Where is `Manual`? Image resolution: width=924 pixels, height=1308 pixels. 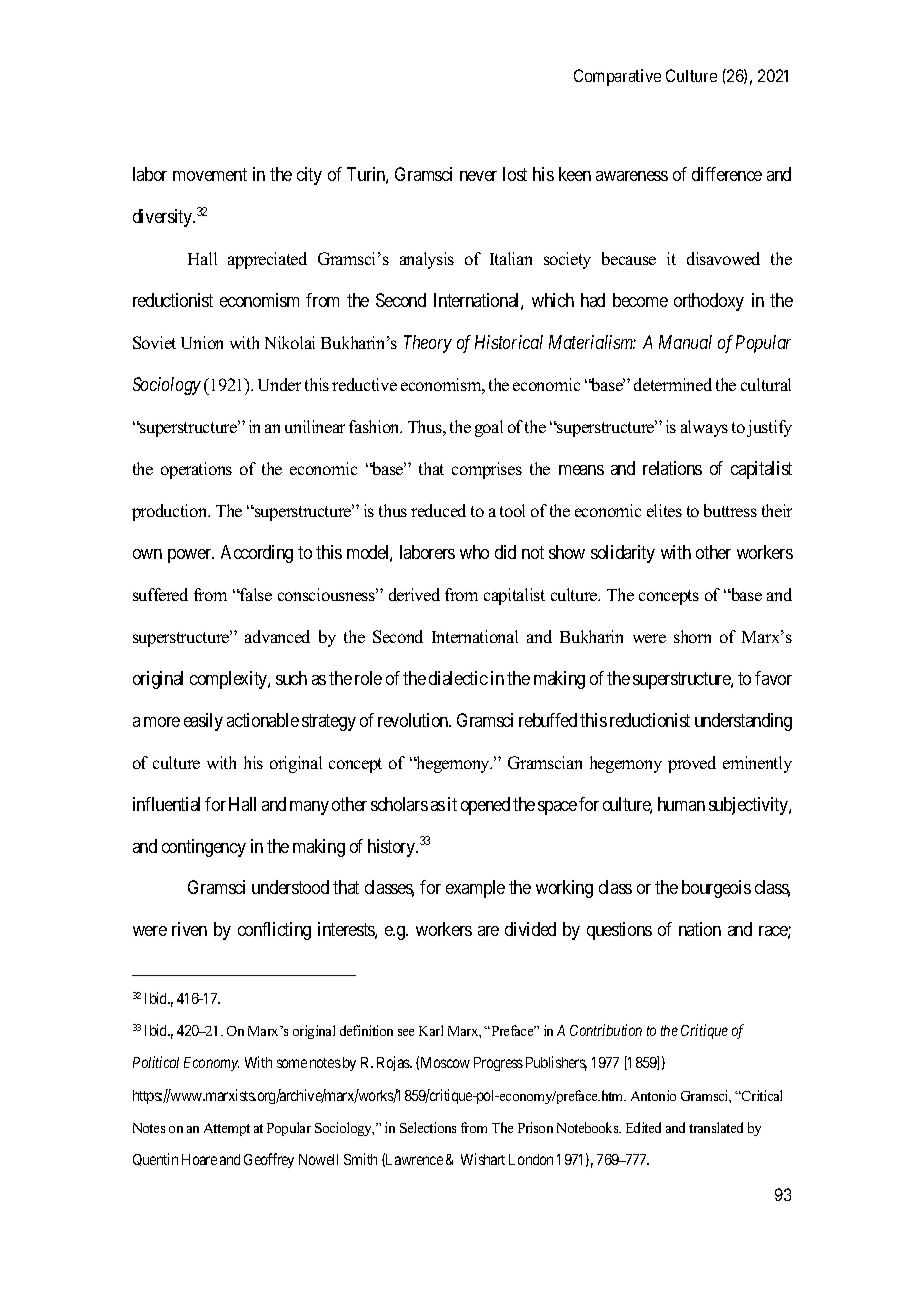 Manual is located at coordinates (685, 342).
